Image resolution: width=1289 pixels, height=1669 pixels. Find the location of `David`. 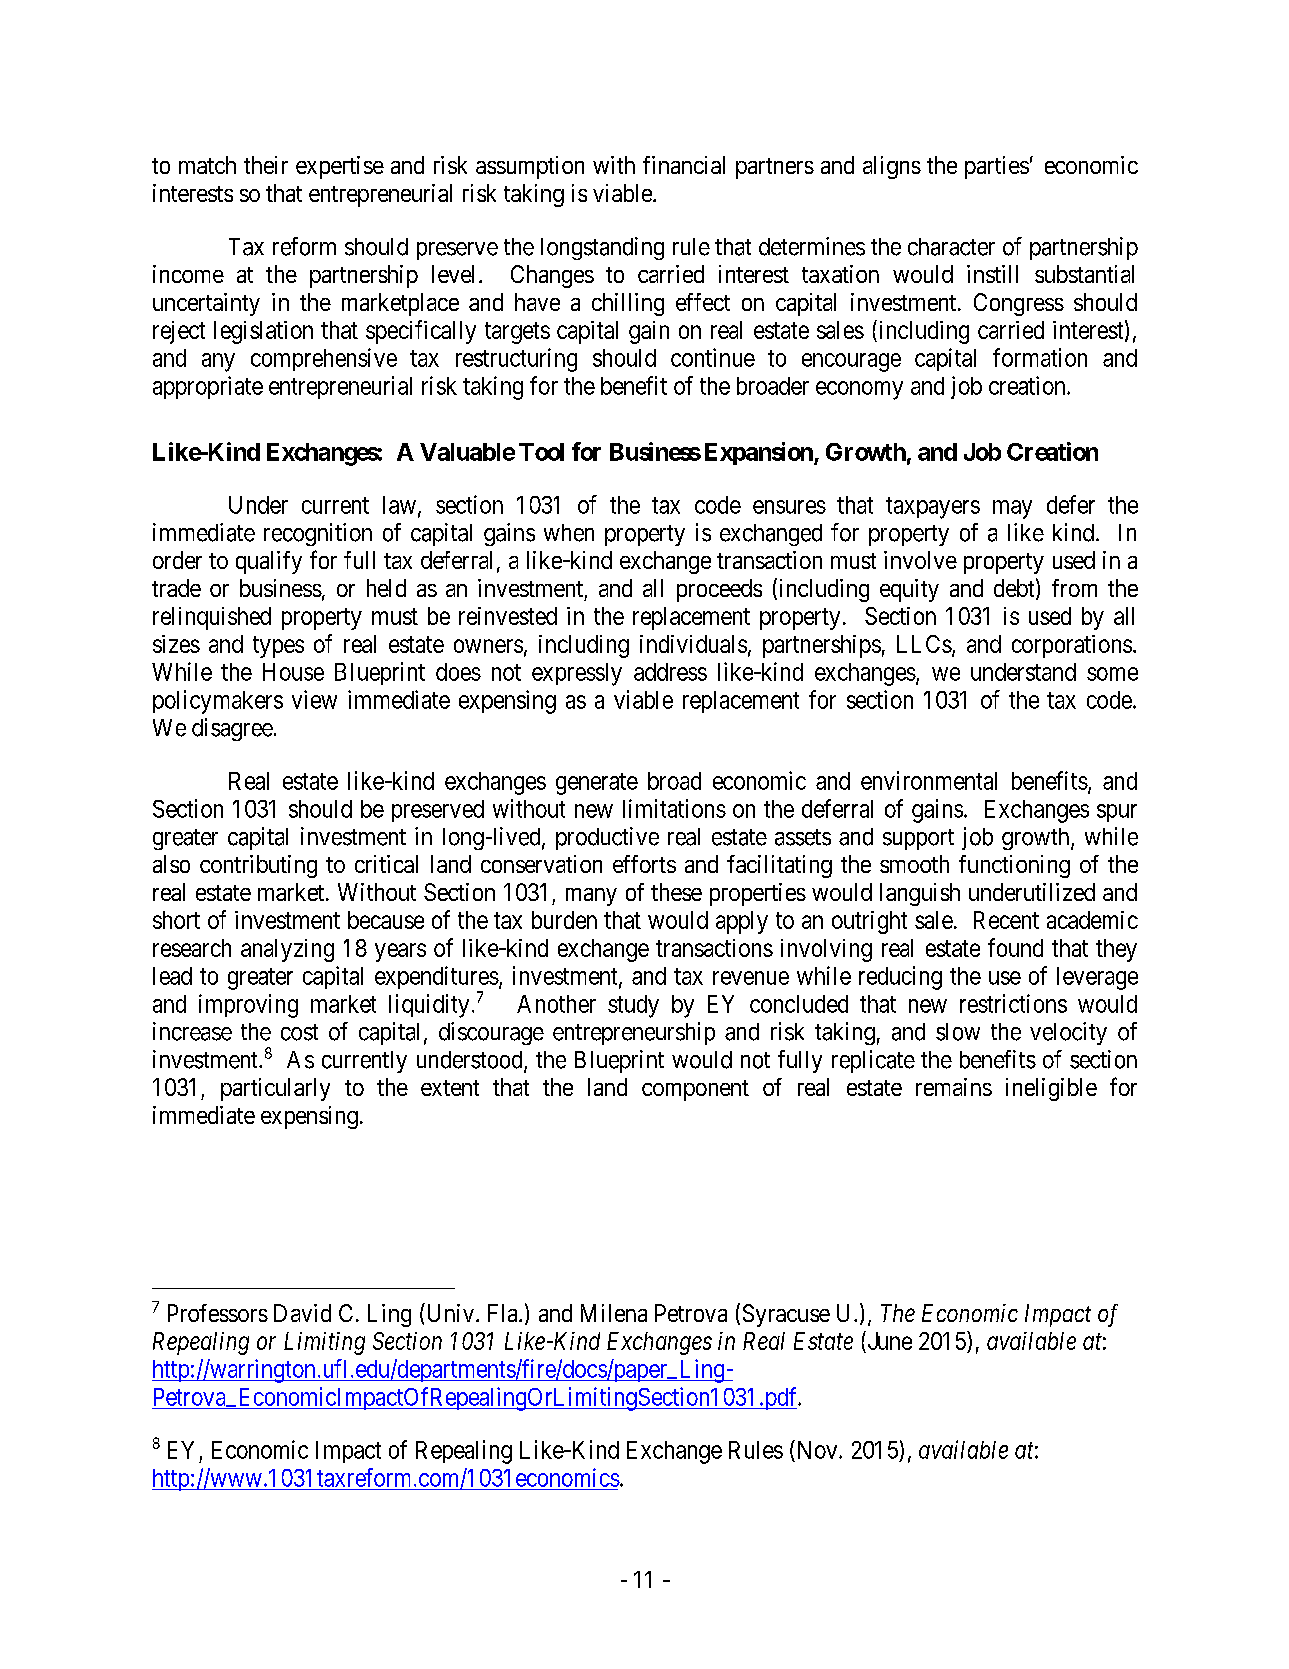

David is located at coordinates (302, 1313).
